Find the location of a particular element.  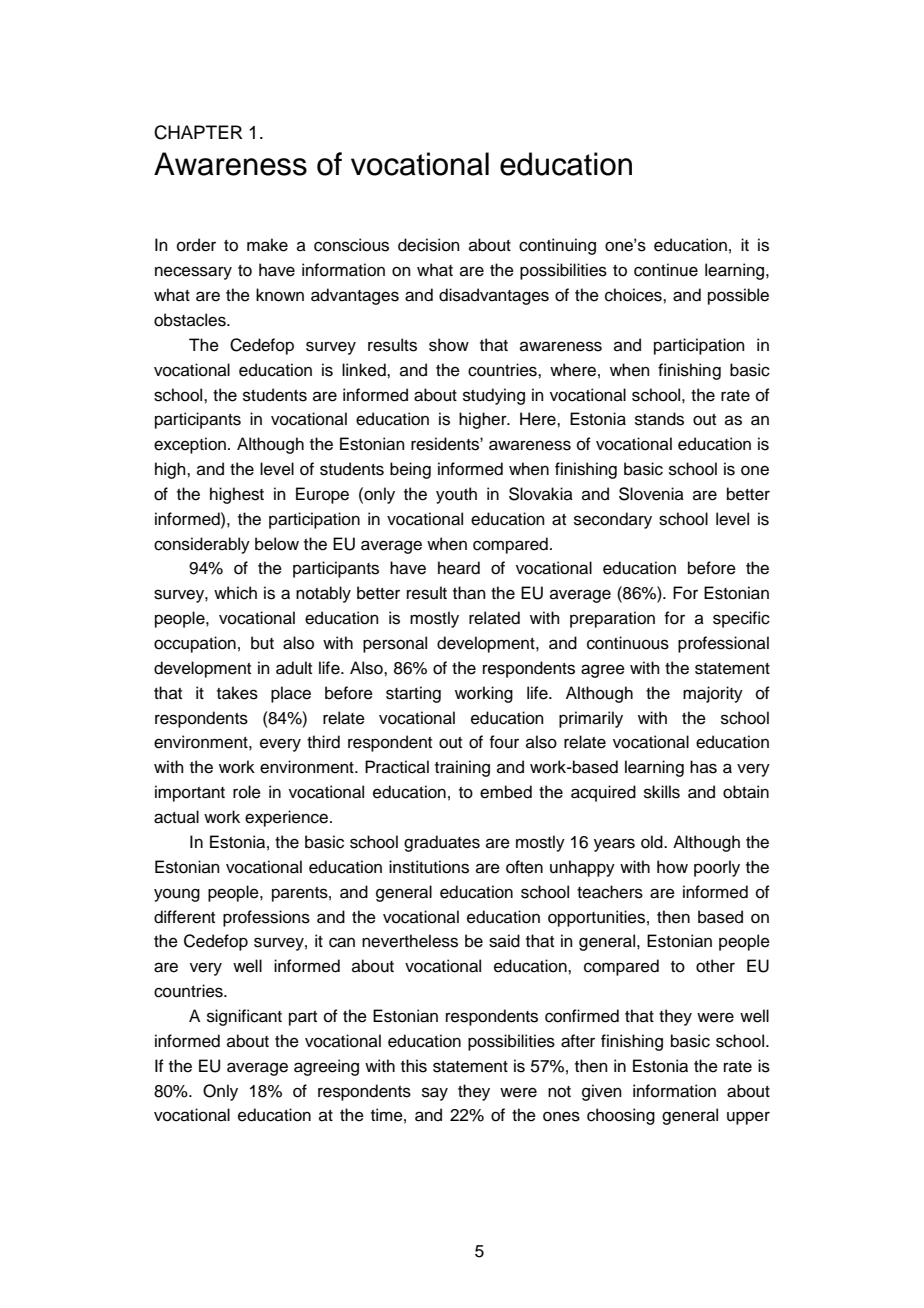

decision is located at coordinates (429, 245).
